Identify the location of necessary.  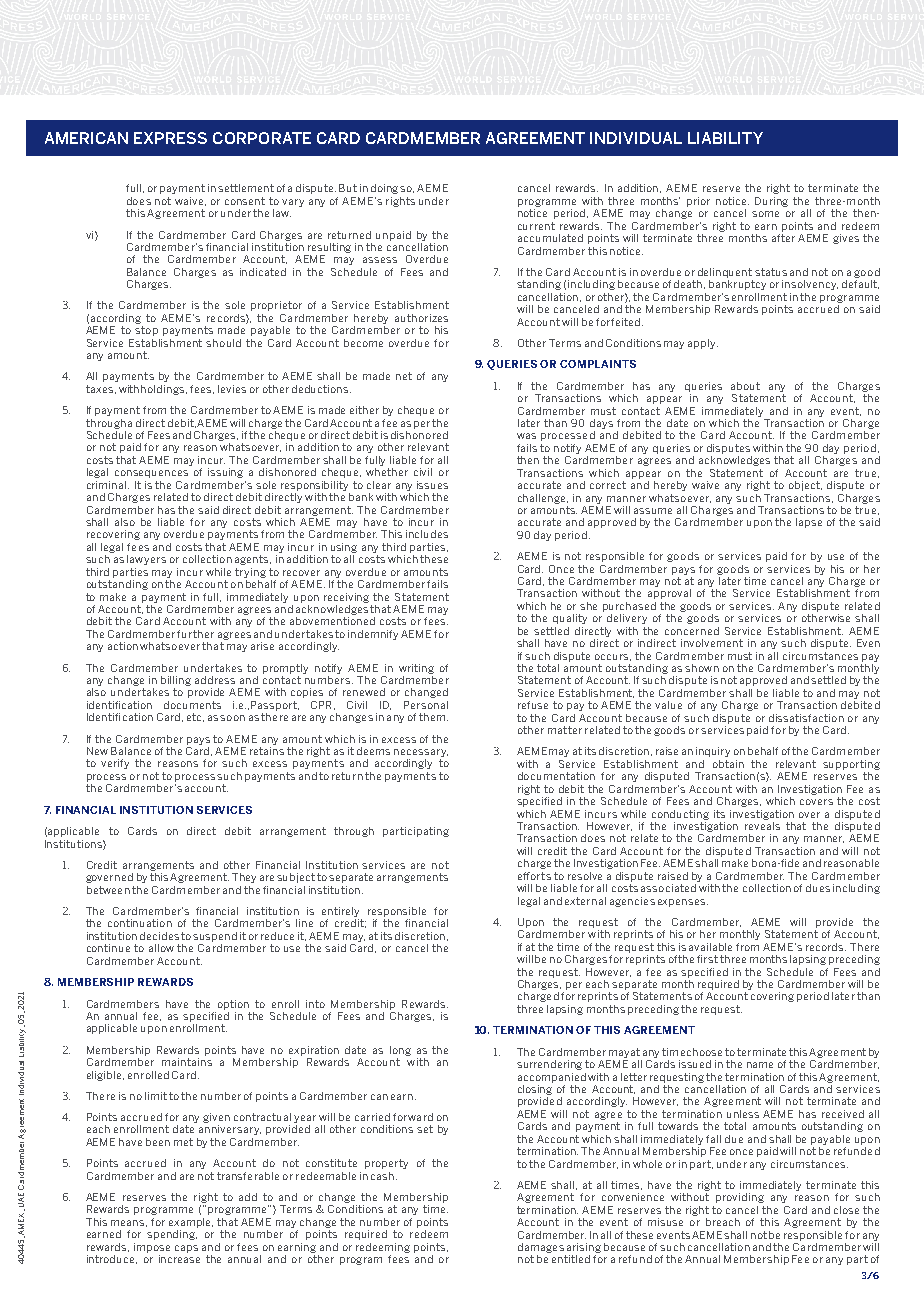
(421, 754).
